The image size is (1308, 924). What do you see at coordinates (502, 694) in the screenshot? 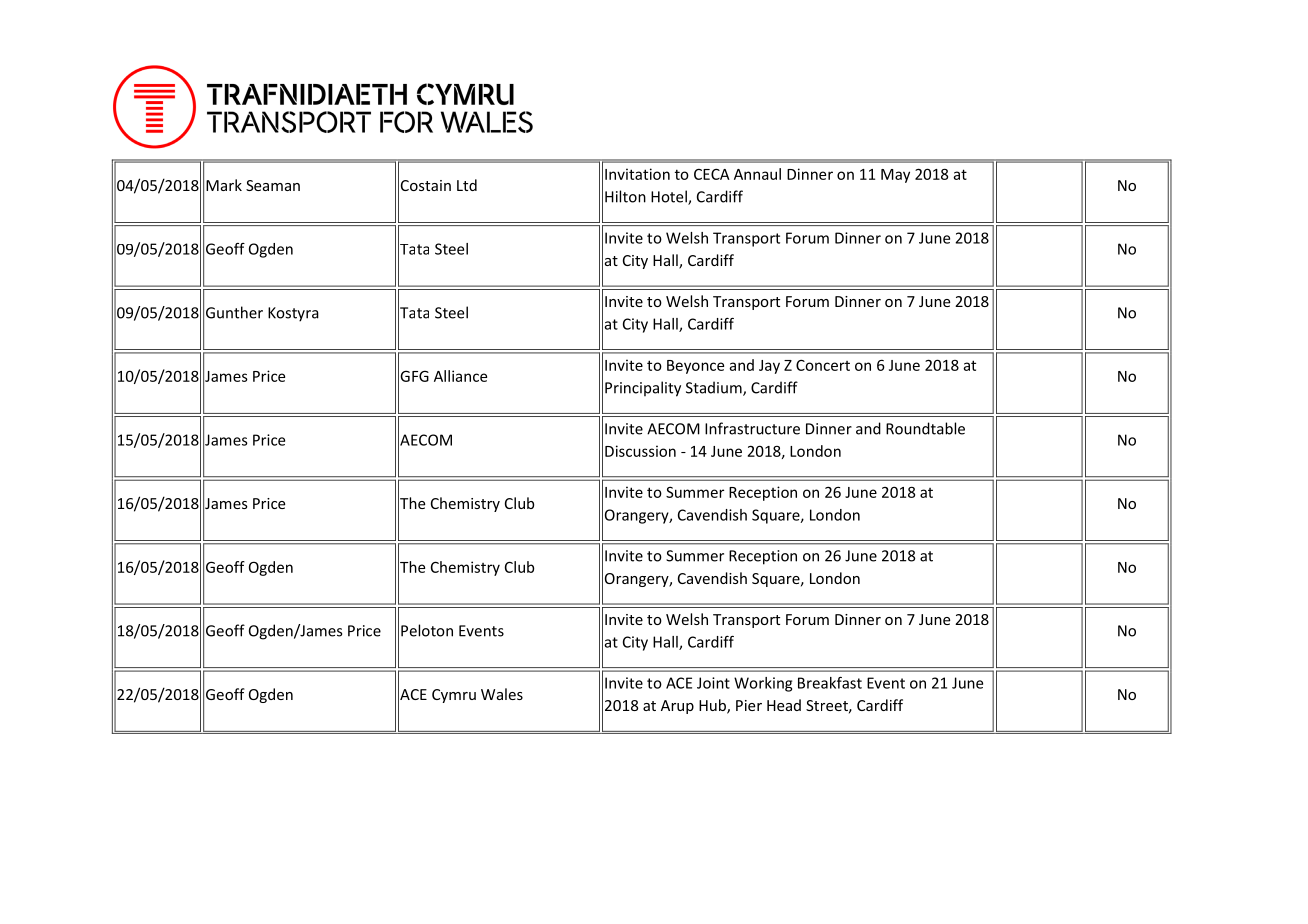
I see `Wales` at bounding box center [502, 694].
